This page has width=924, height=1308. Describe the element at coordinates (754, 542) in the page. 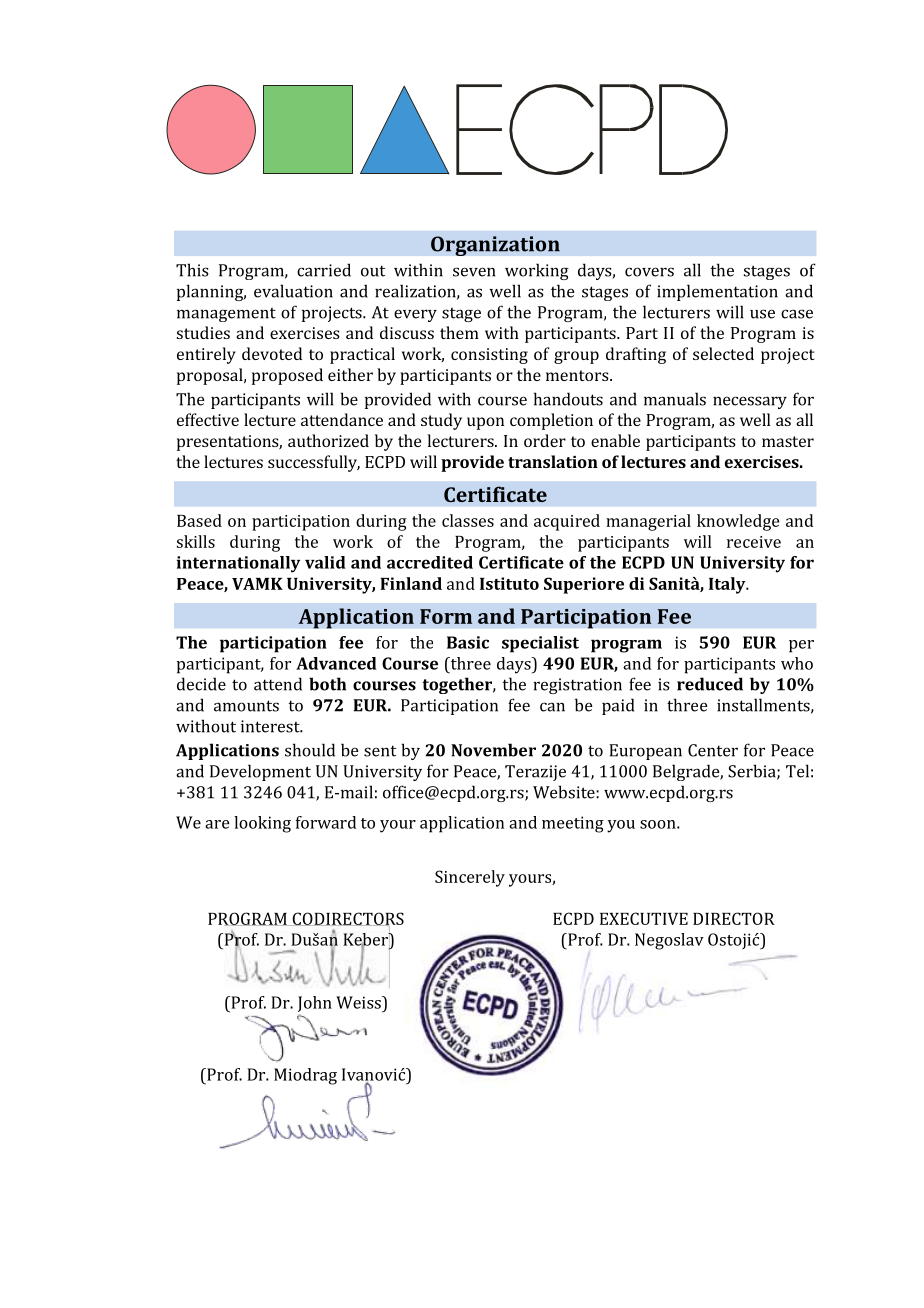

I see `receive` at that location.
